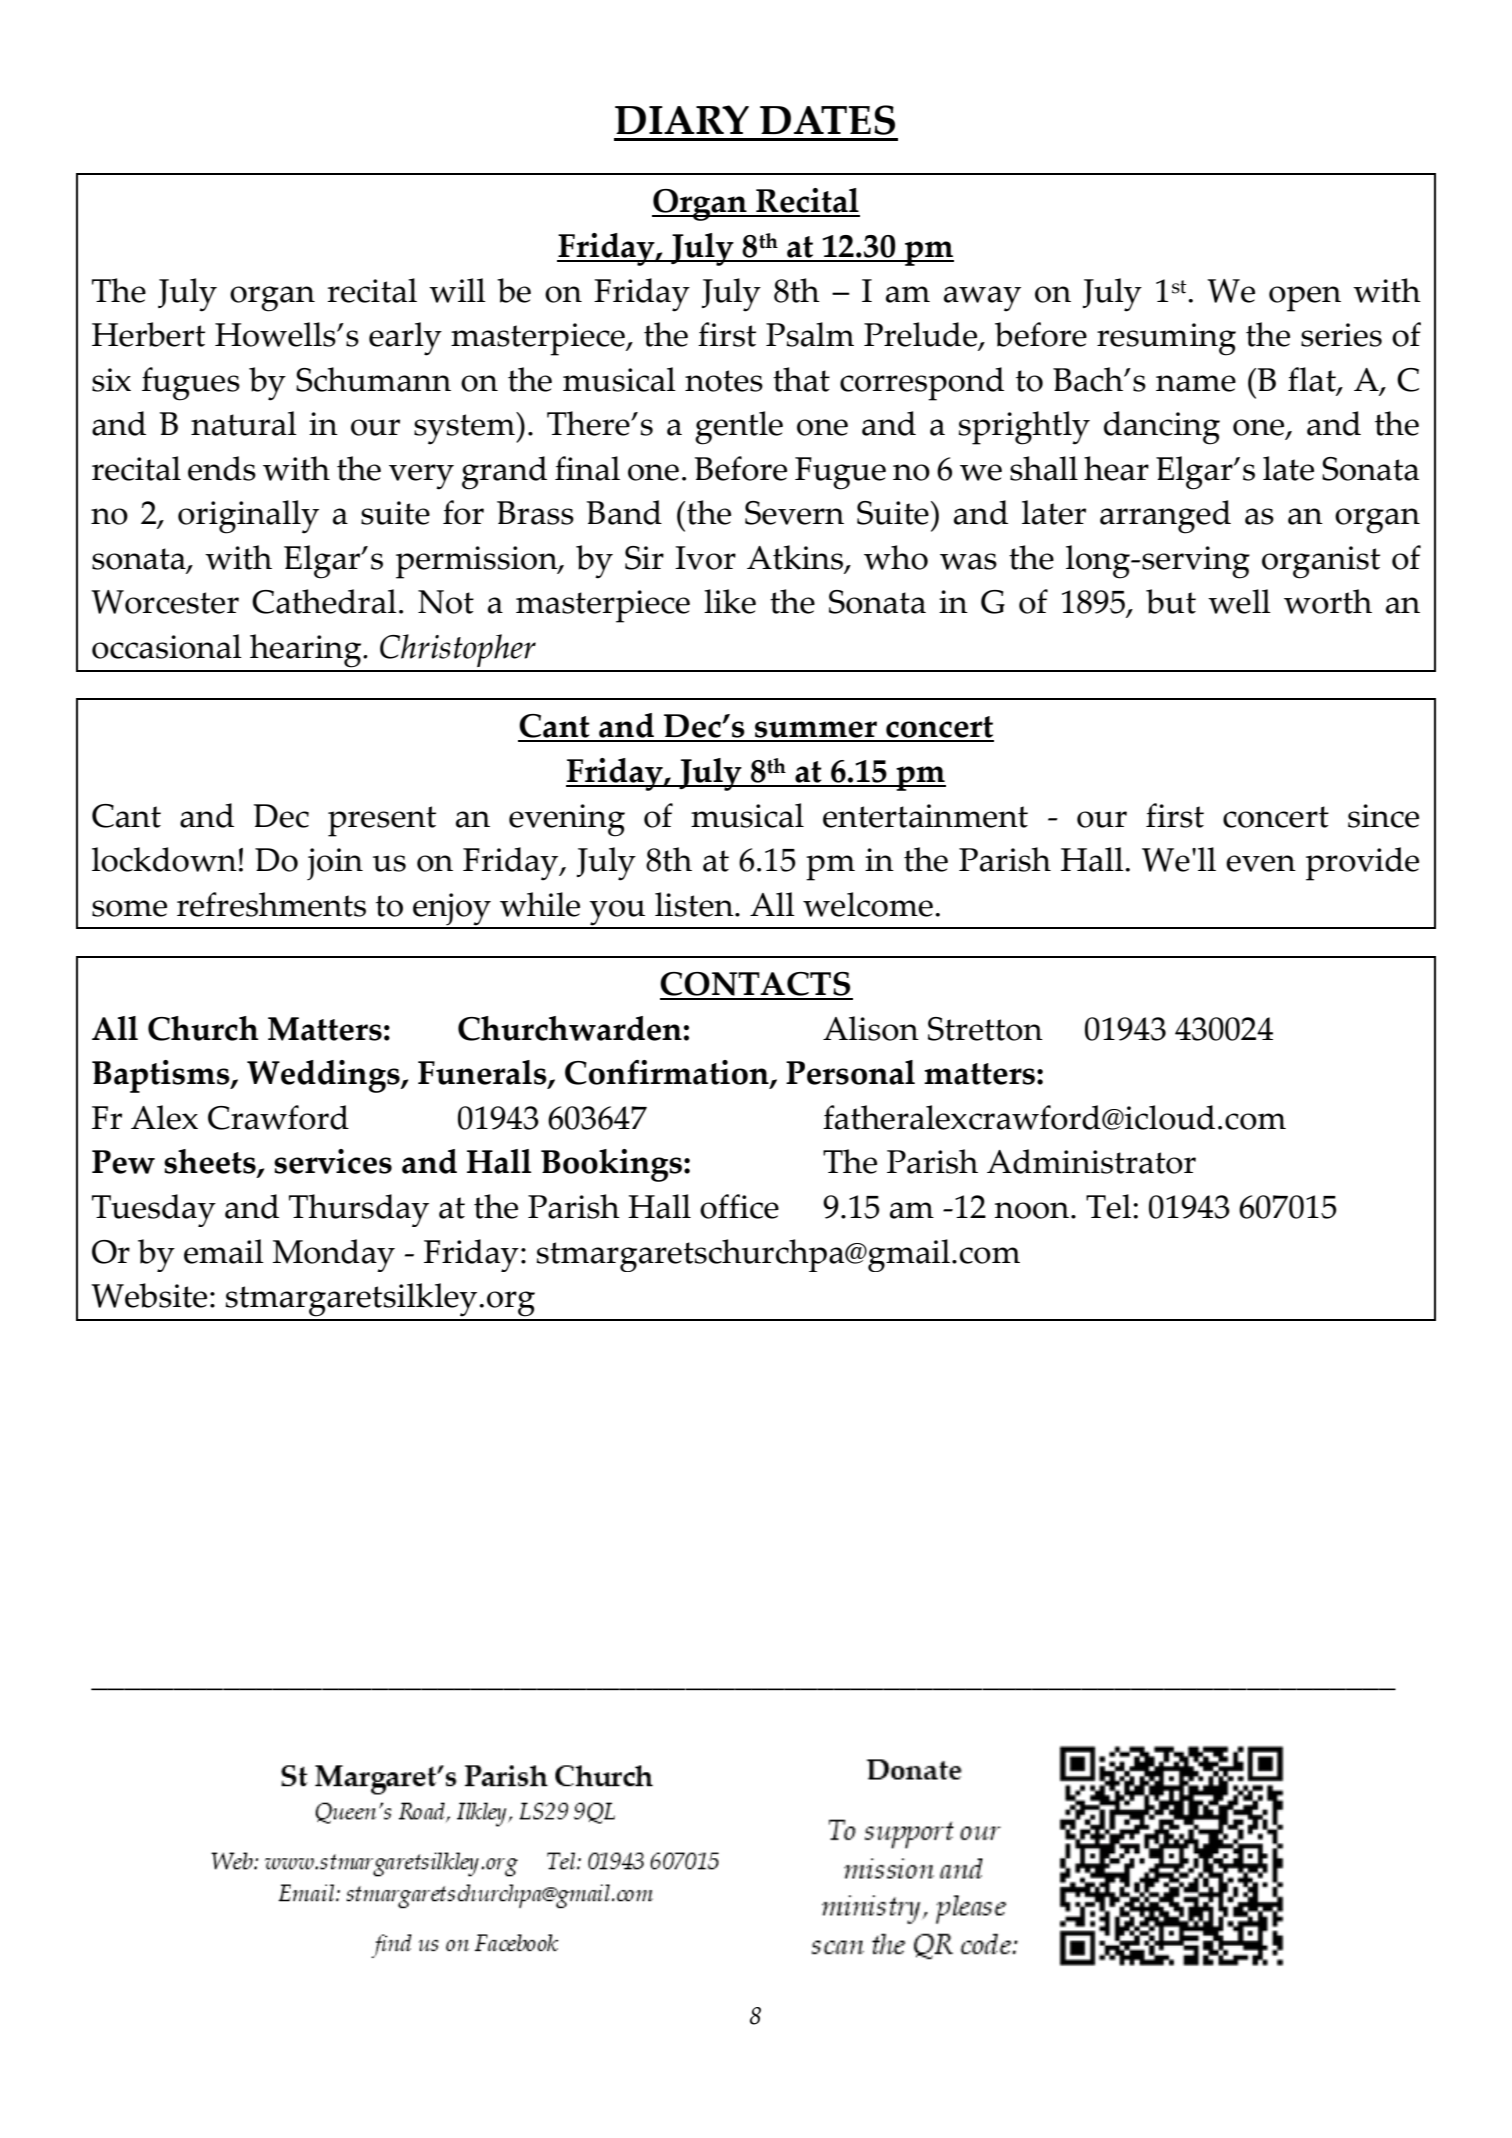 Image resolution: width=1512 pixels, height=2138 pixels. What do you see at coordinates (1091, 1161) in the document?
I see `Administrator` at bounding box center [1091, 1161].
